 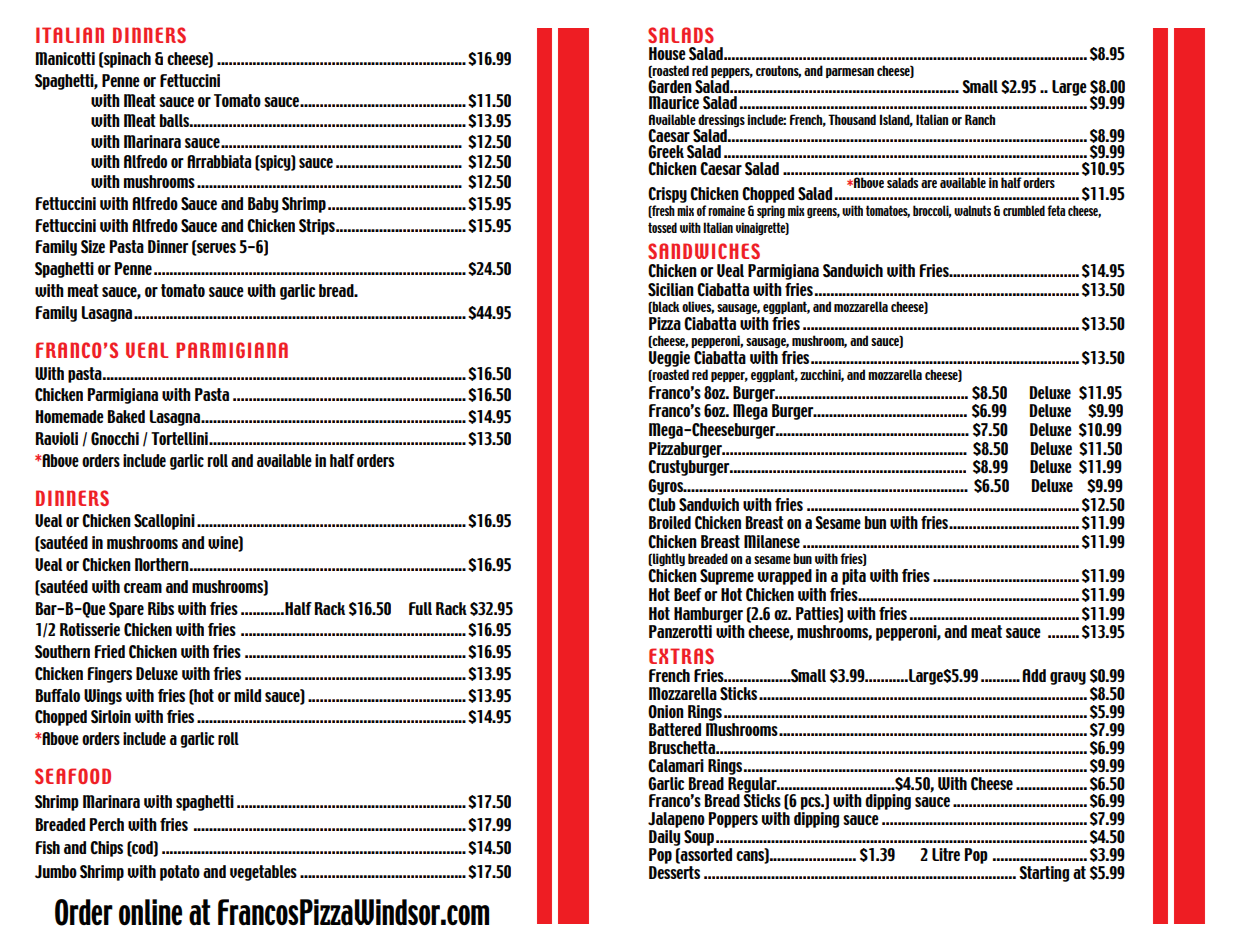 I want to click on Gyros, so click(x=667, y=487).
